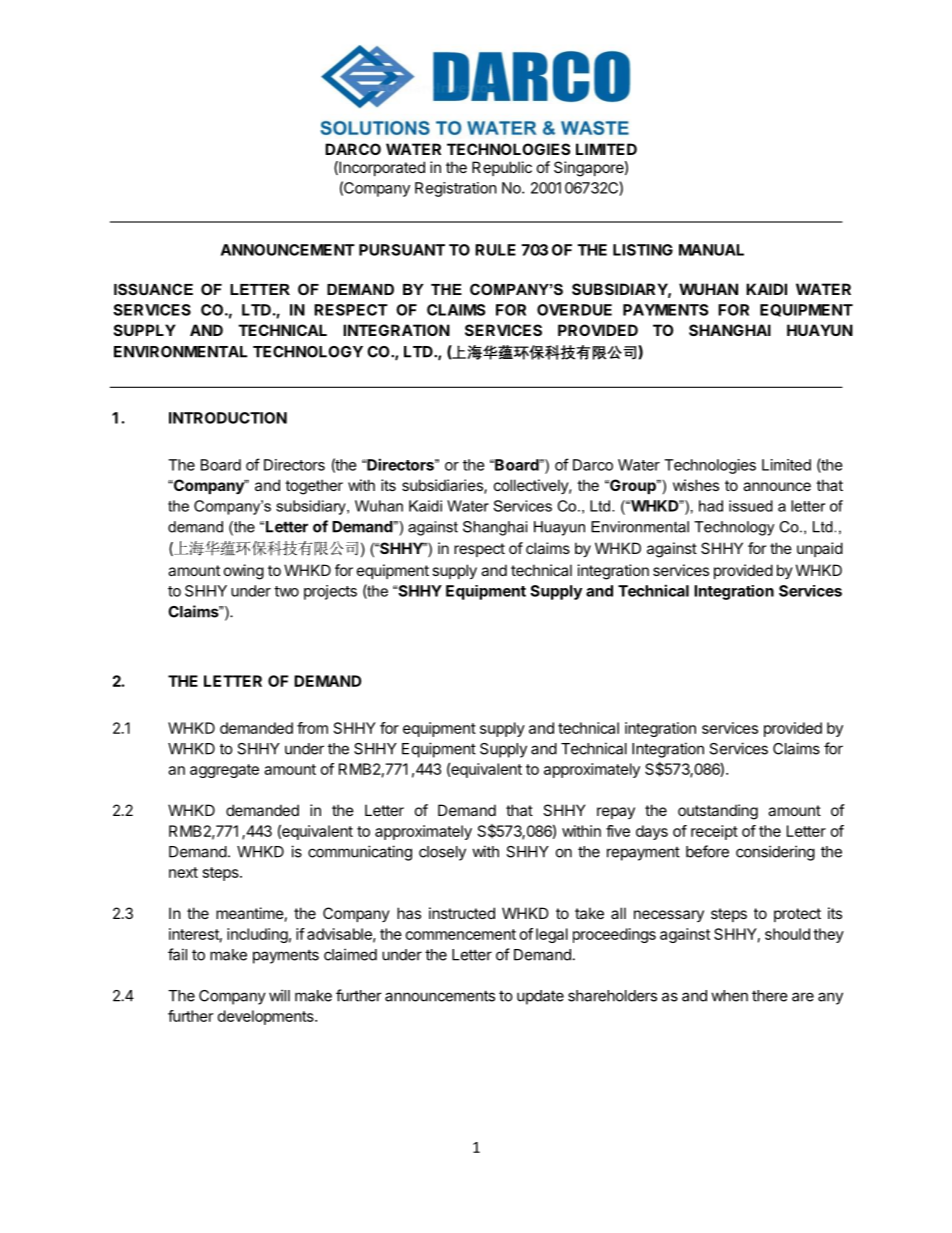 The image size is (952, 1233). I want to click on unpaid, so click(820, 549).
